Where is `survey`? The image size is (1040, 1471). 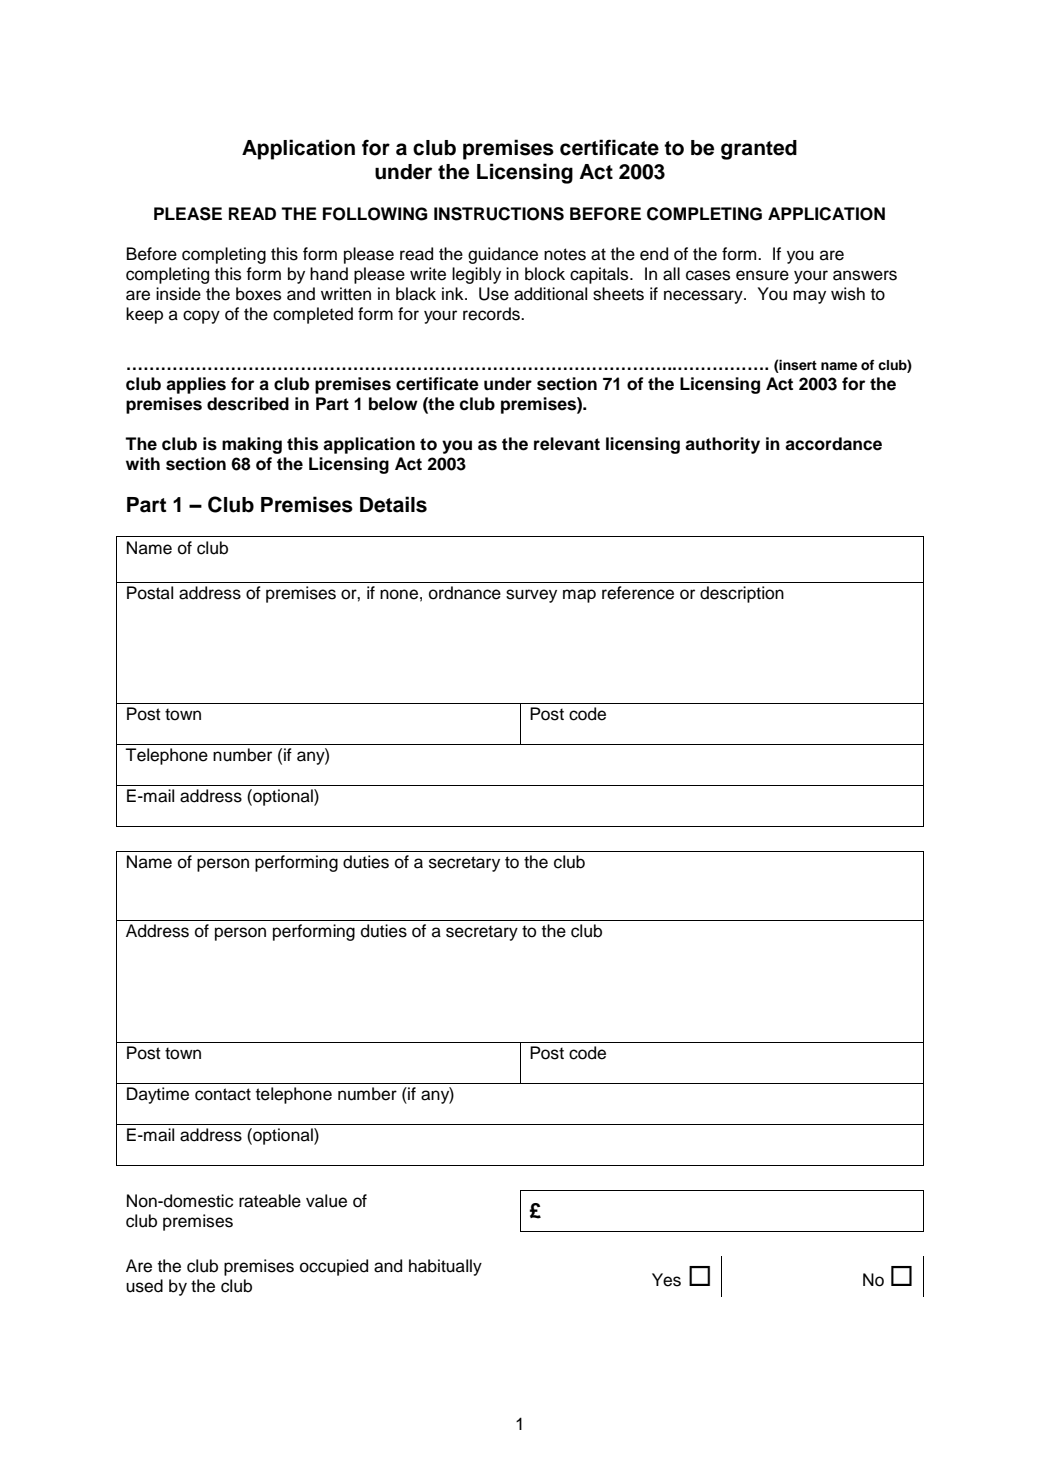
survey is located at coordinates (531, 596).
